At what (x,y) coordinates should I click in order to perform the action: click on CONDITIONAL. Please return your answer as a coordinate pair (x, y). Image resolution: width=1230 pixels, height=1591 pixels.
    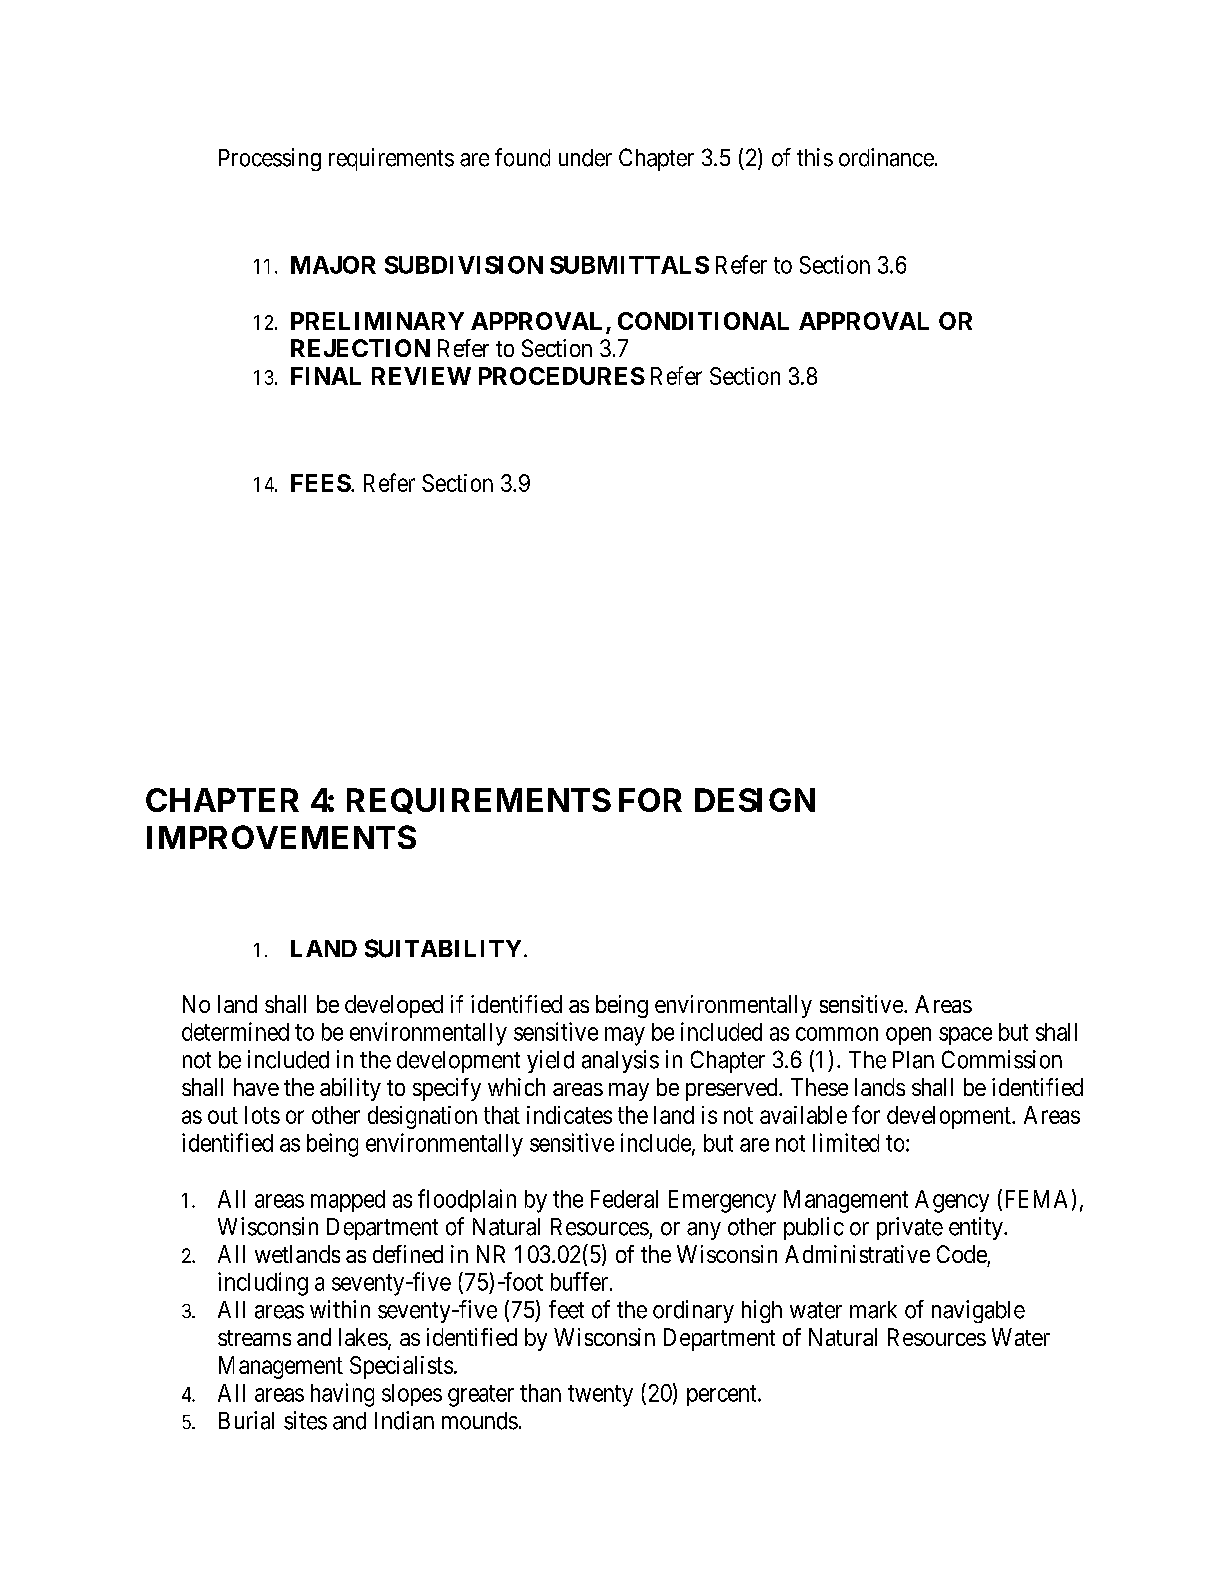
    Looking at the image, I should click on (703, 321).
